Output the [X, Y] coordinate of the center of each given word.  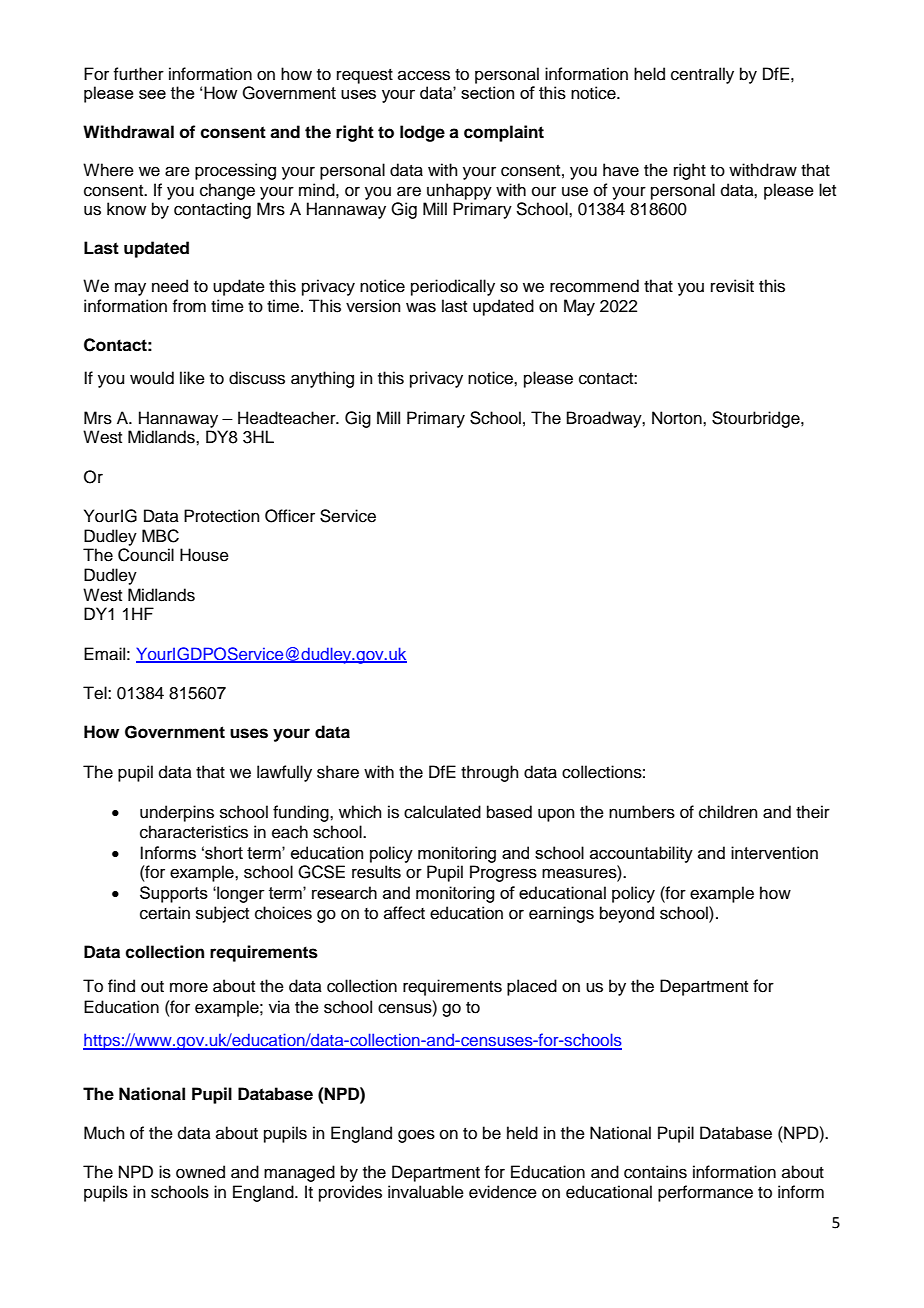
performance [705, 1193]
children [728, 812]
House [204, 555]
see [152, 94]
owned [200, 1172]
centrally [702, 75]
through [490, 773]
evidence [503, 1192]
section [487, 92]
